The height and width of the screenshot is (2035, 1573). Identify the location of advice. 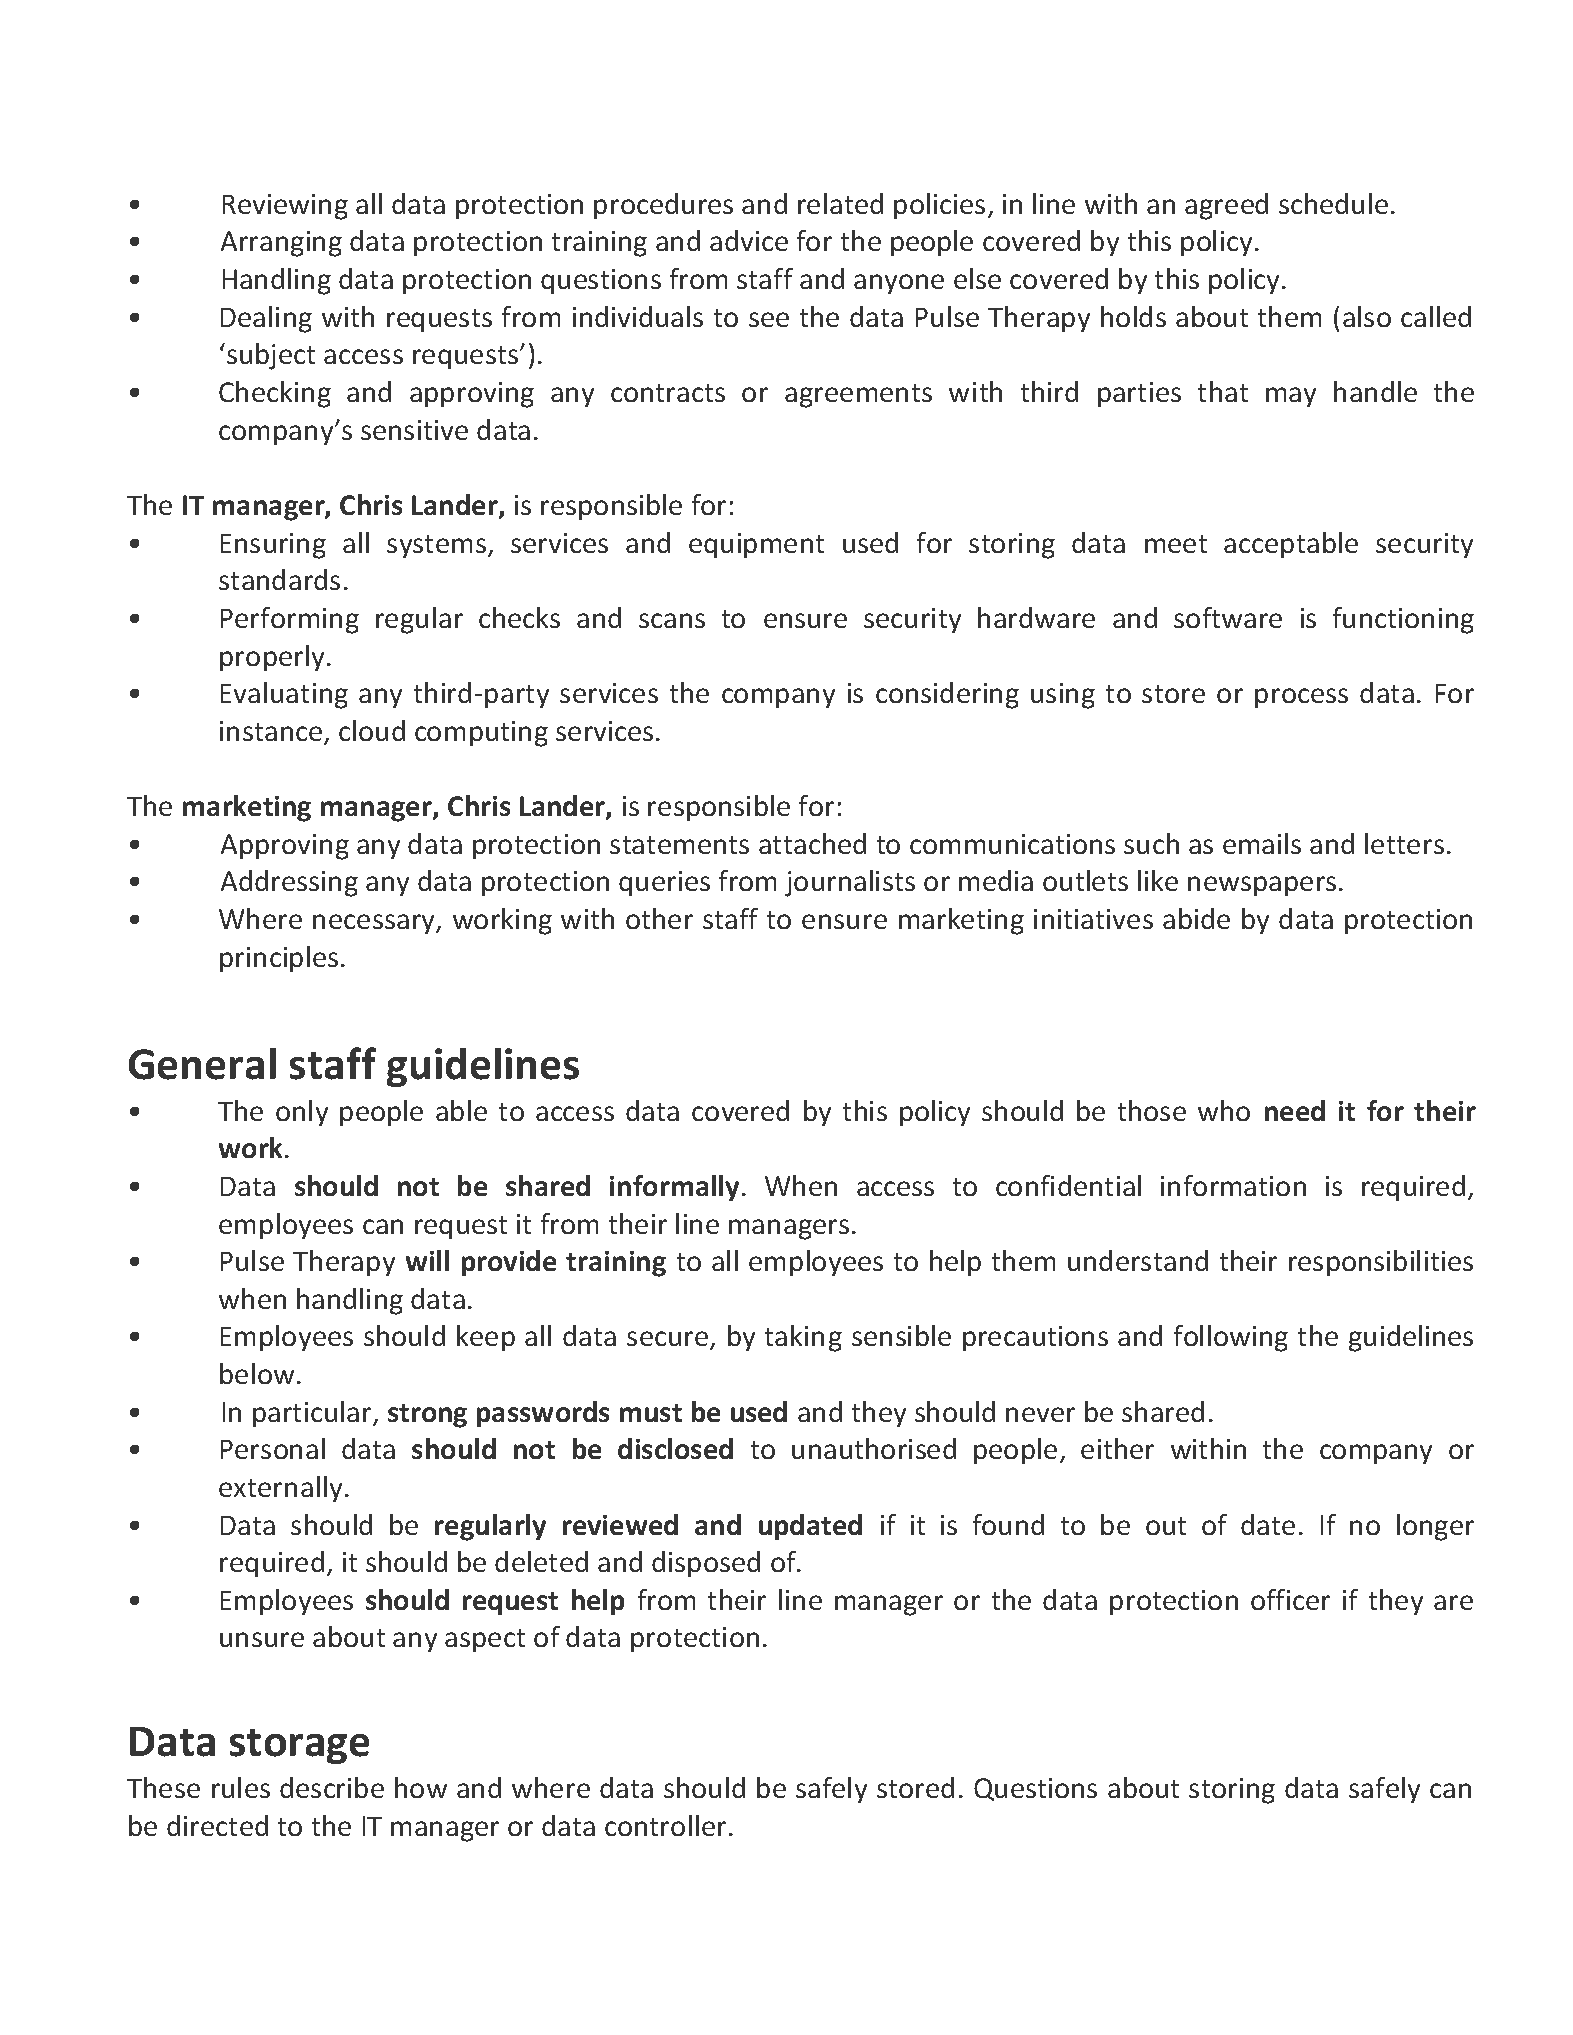
(749, 240).
